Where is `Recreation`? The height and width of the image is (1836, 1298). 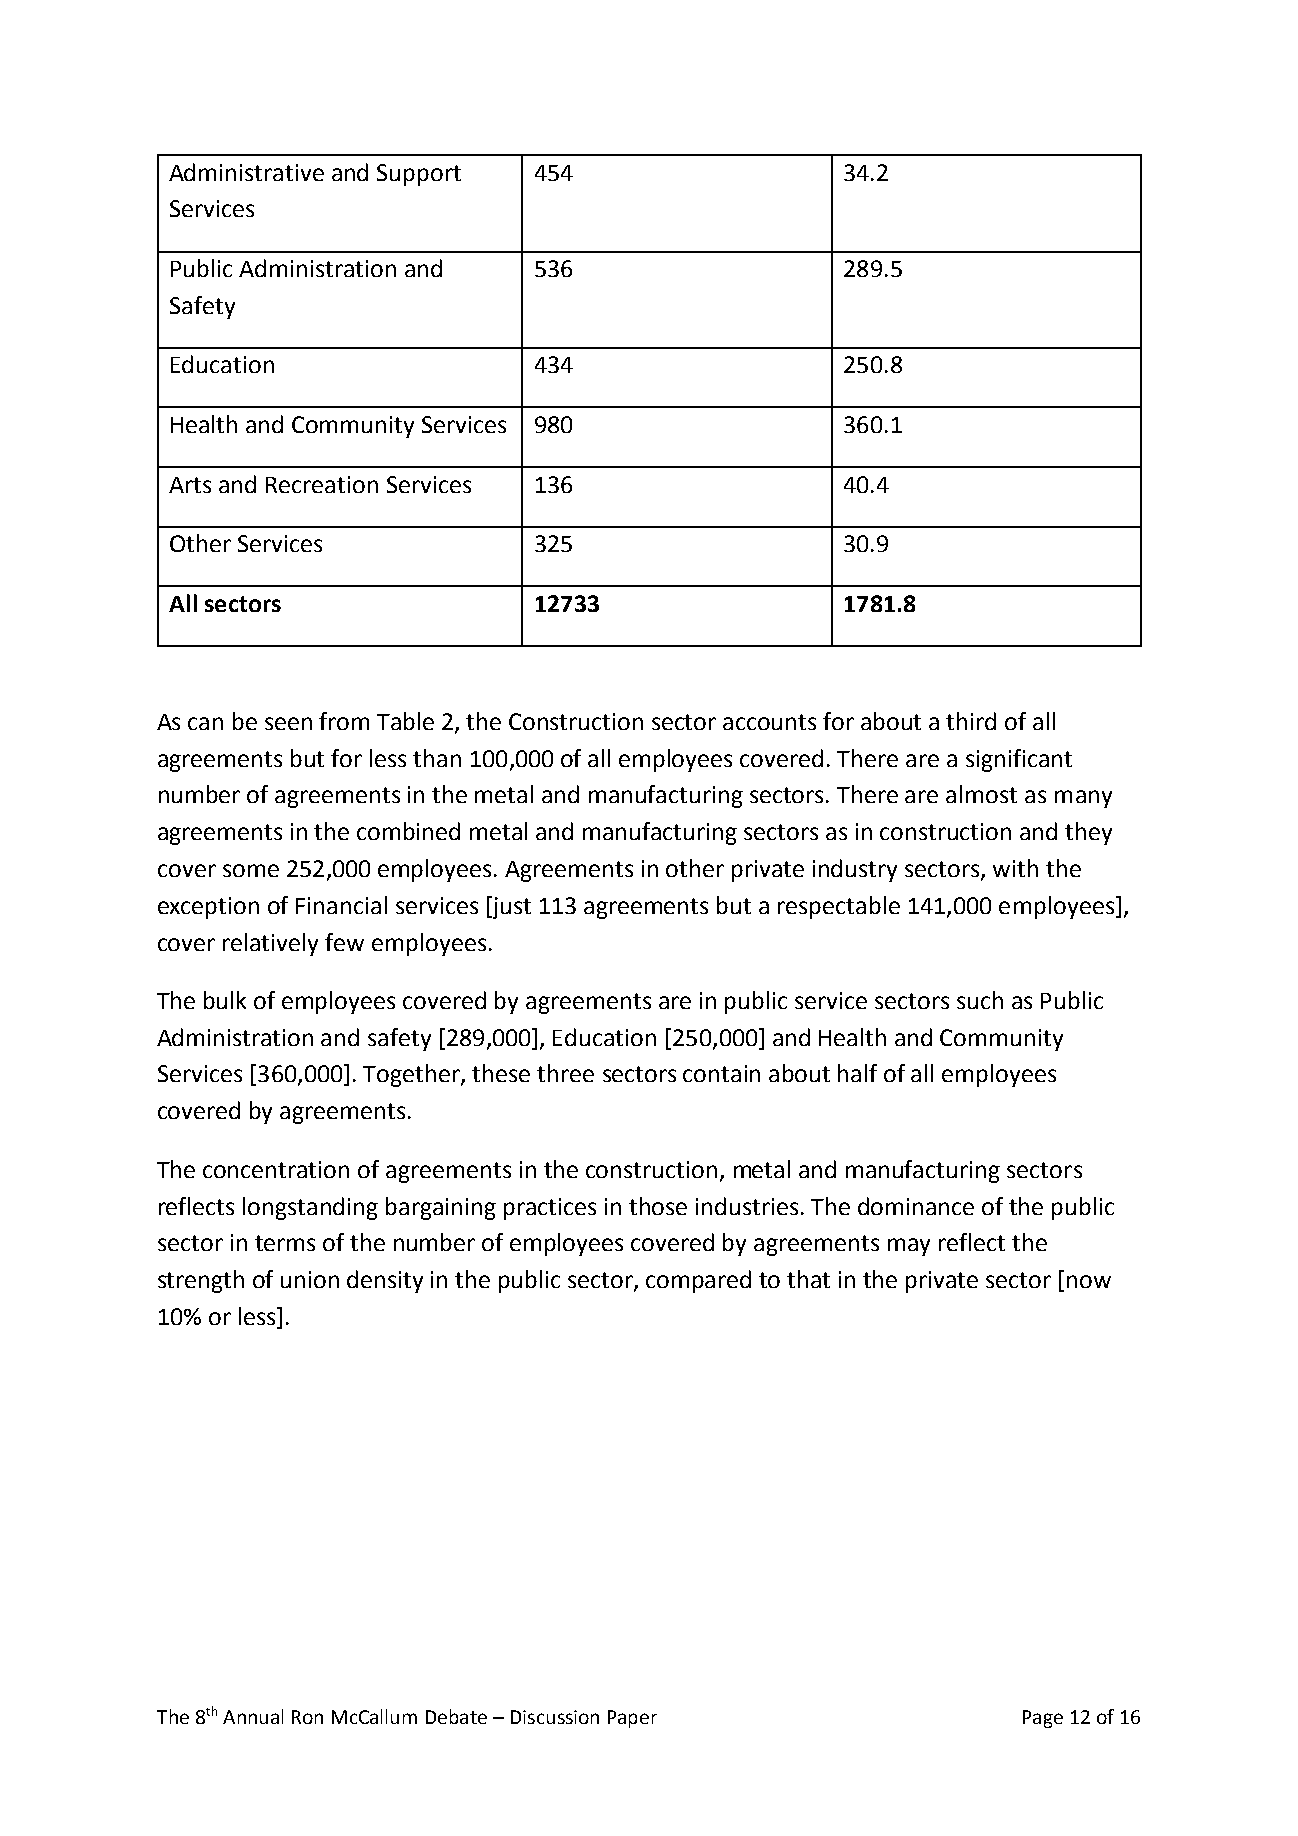
Recreation is located at coordinates (322, 484).
